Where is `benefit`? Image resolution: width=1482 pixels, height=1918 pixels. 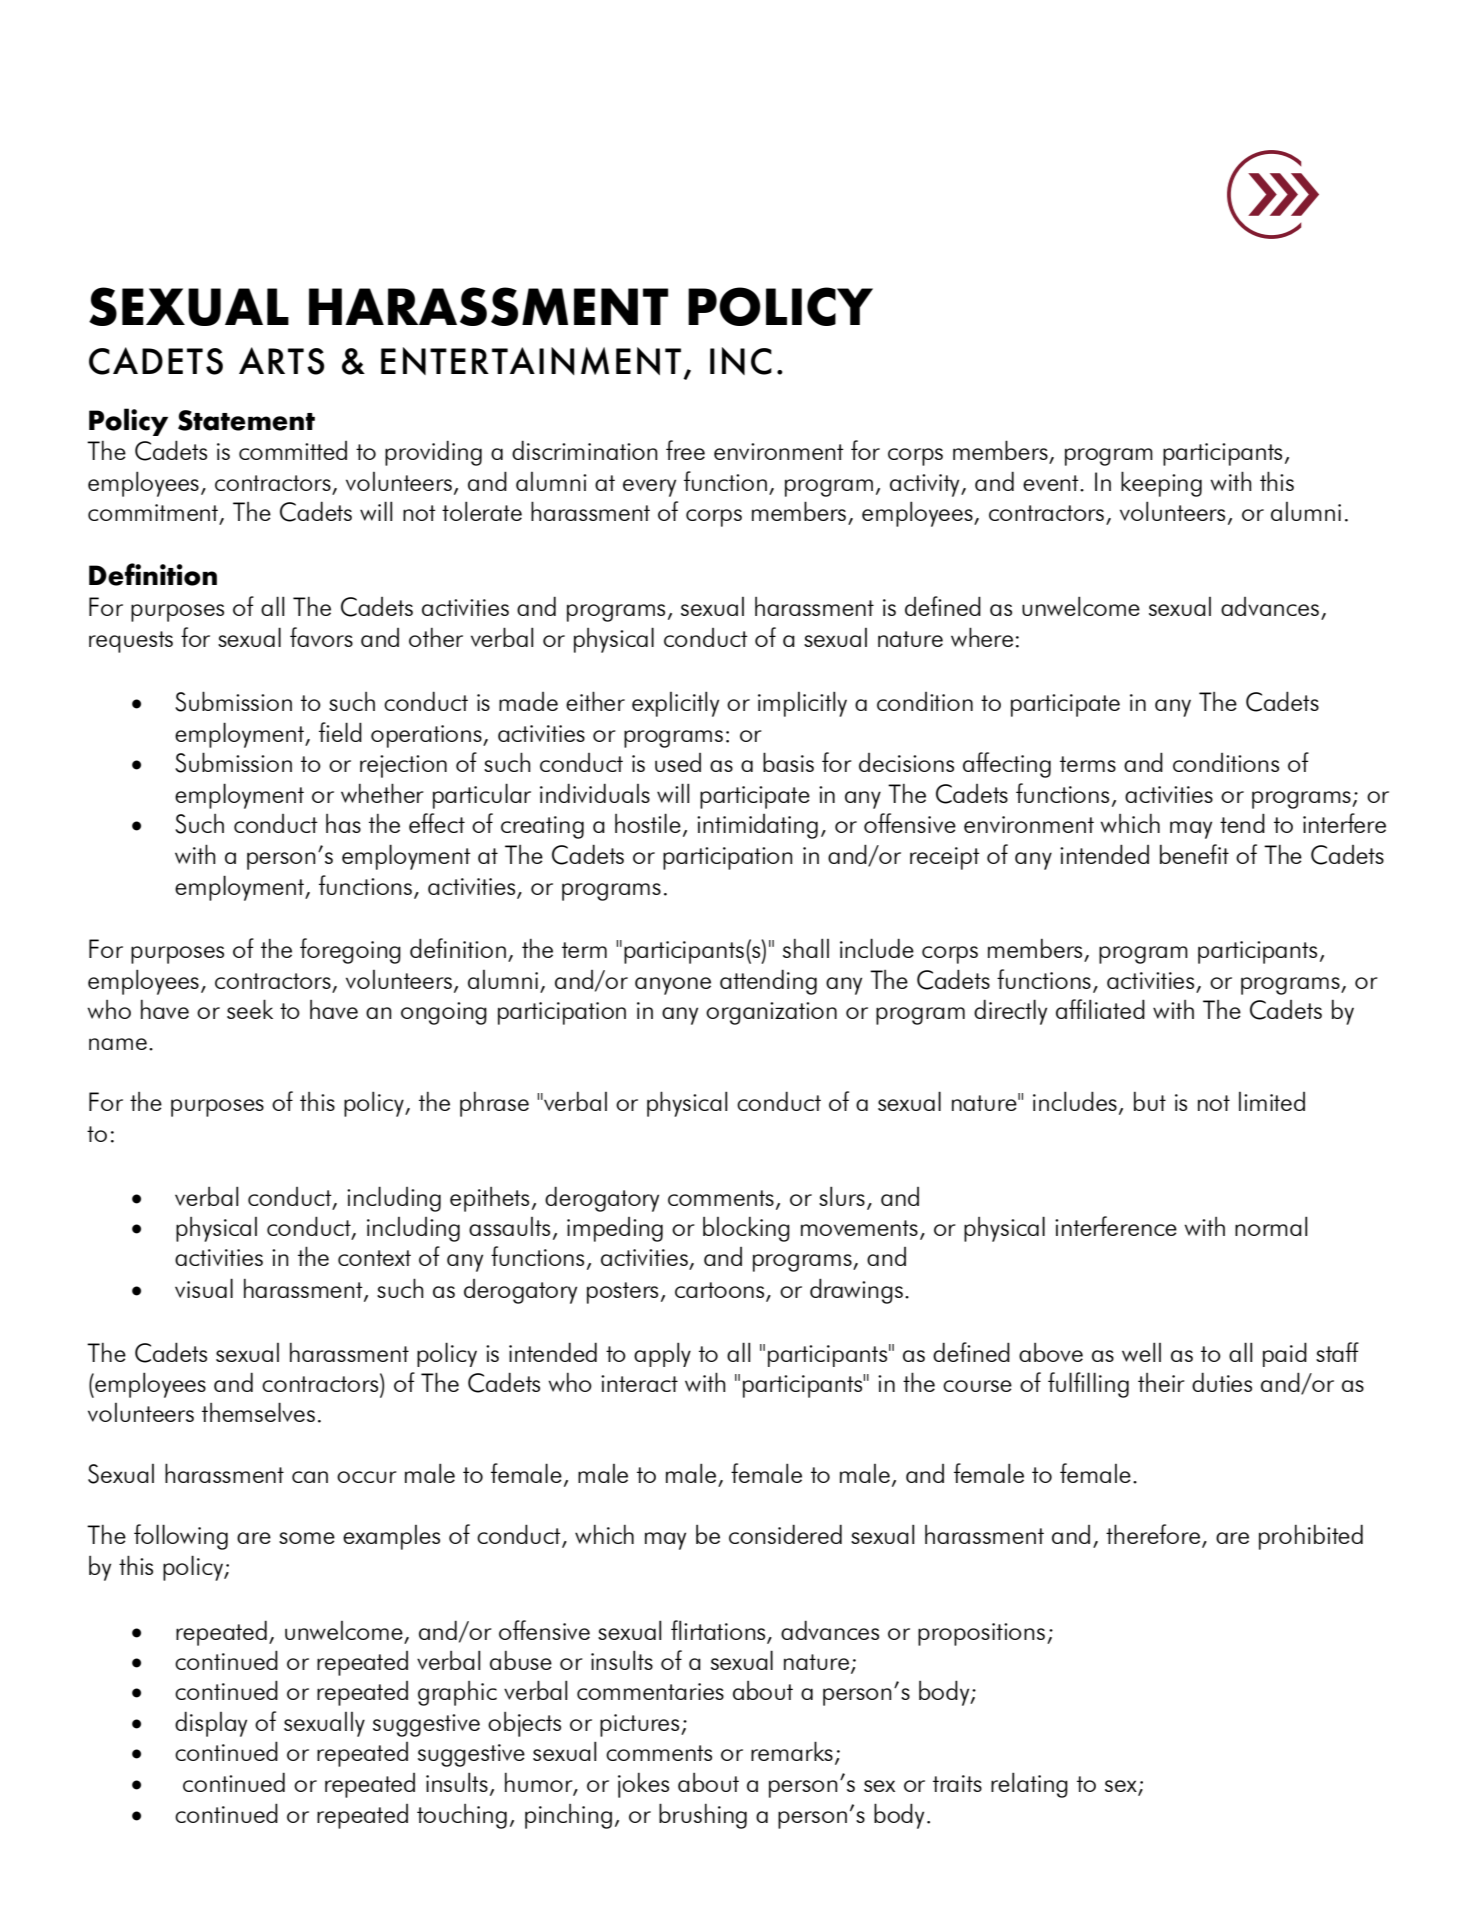 benefit is located at coordinates (1194, 854).
